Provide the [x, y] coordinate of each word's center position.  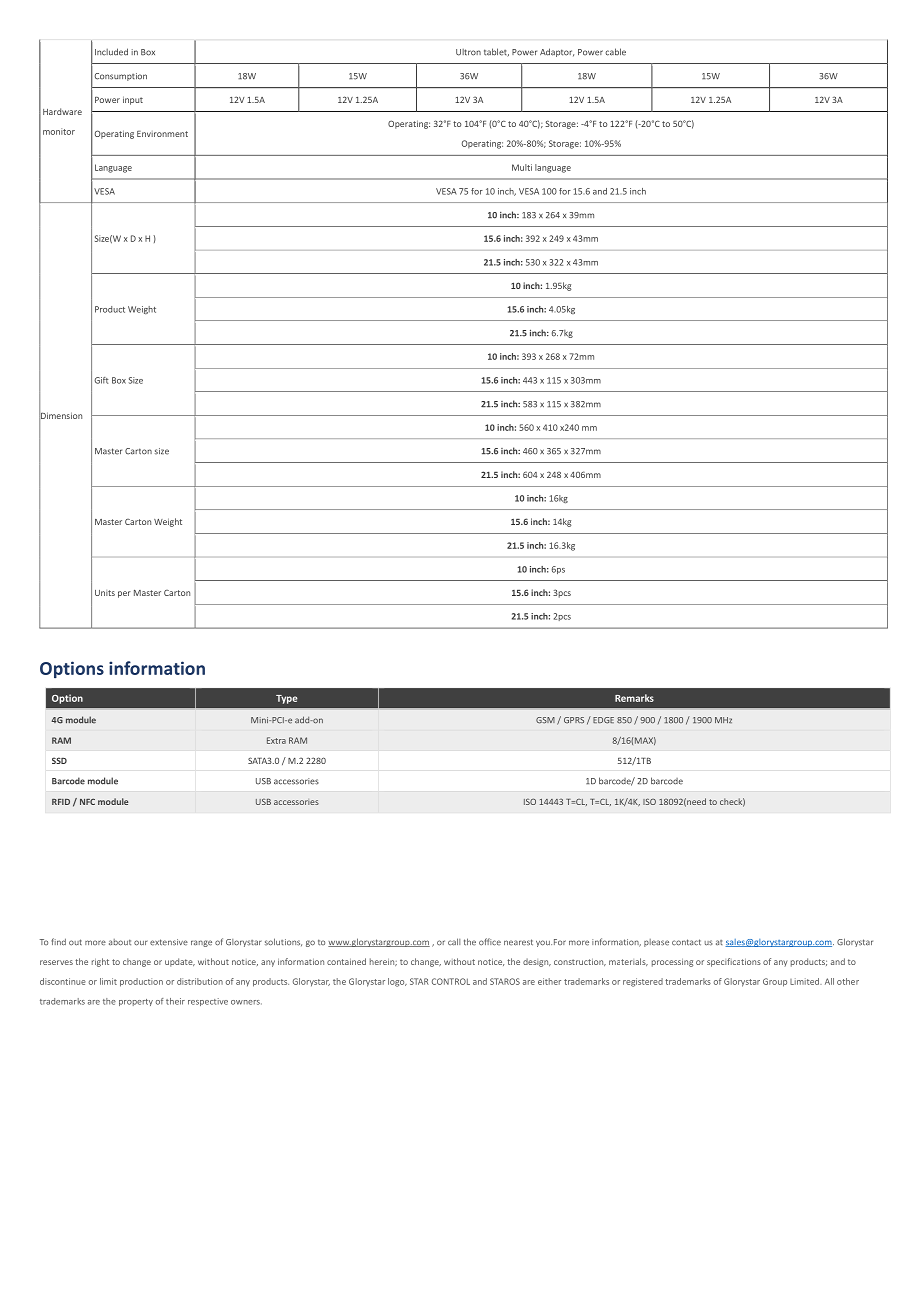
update [180, 962]
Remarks [634, 698]
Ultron [468, 52]
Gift [101, 380]
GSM [545, 720]
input [133, 100]
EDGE [603, 720]
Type [287, 699]
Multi [522, 167]
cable [616, 52]
